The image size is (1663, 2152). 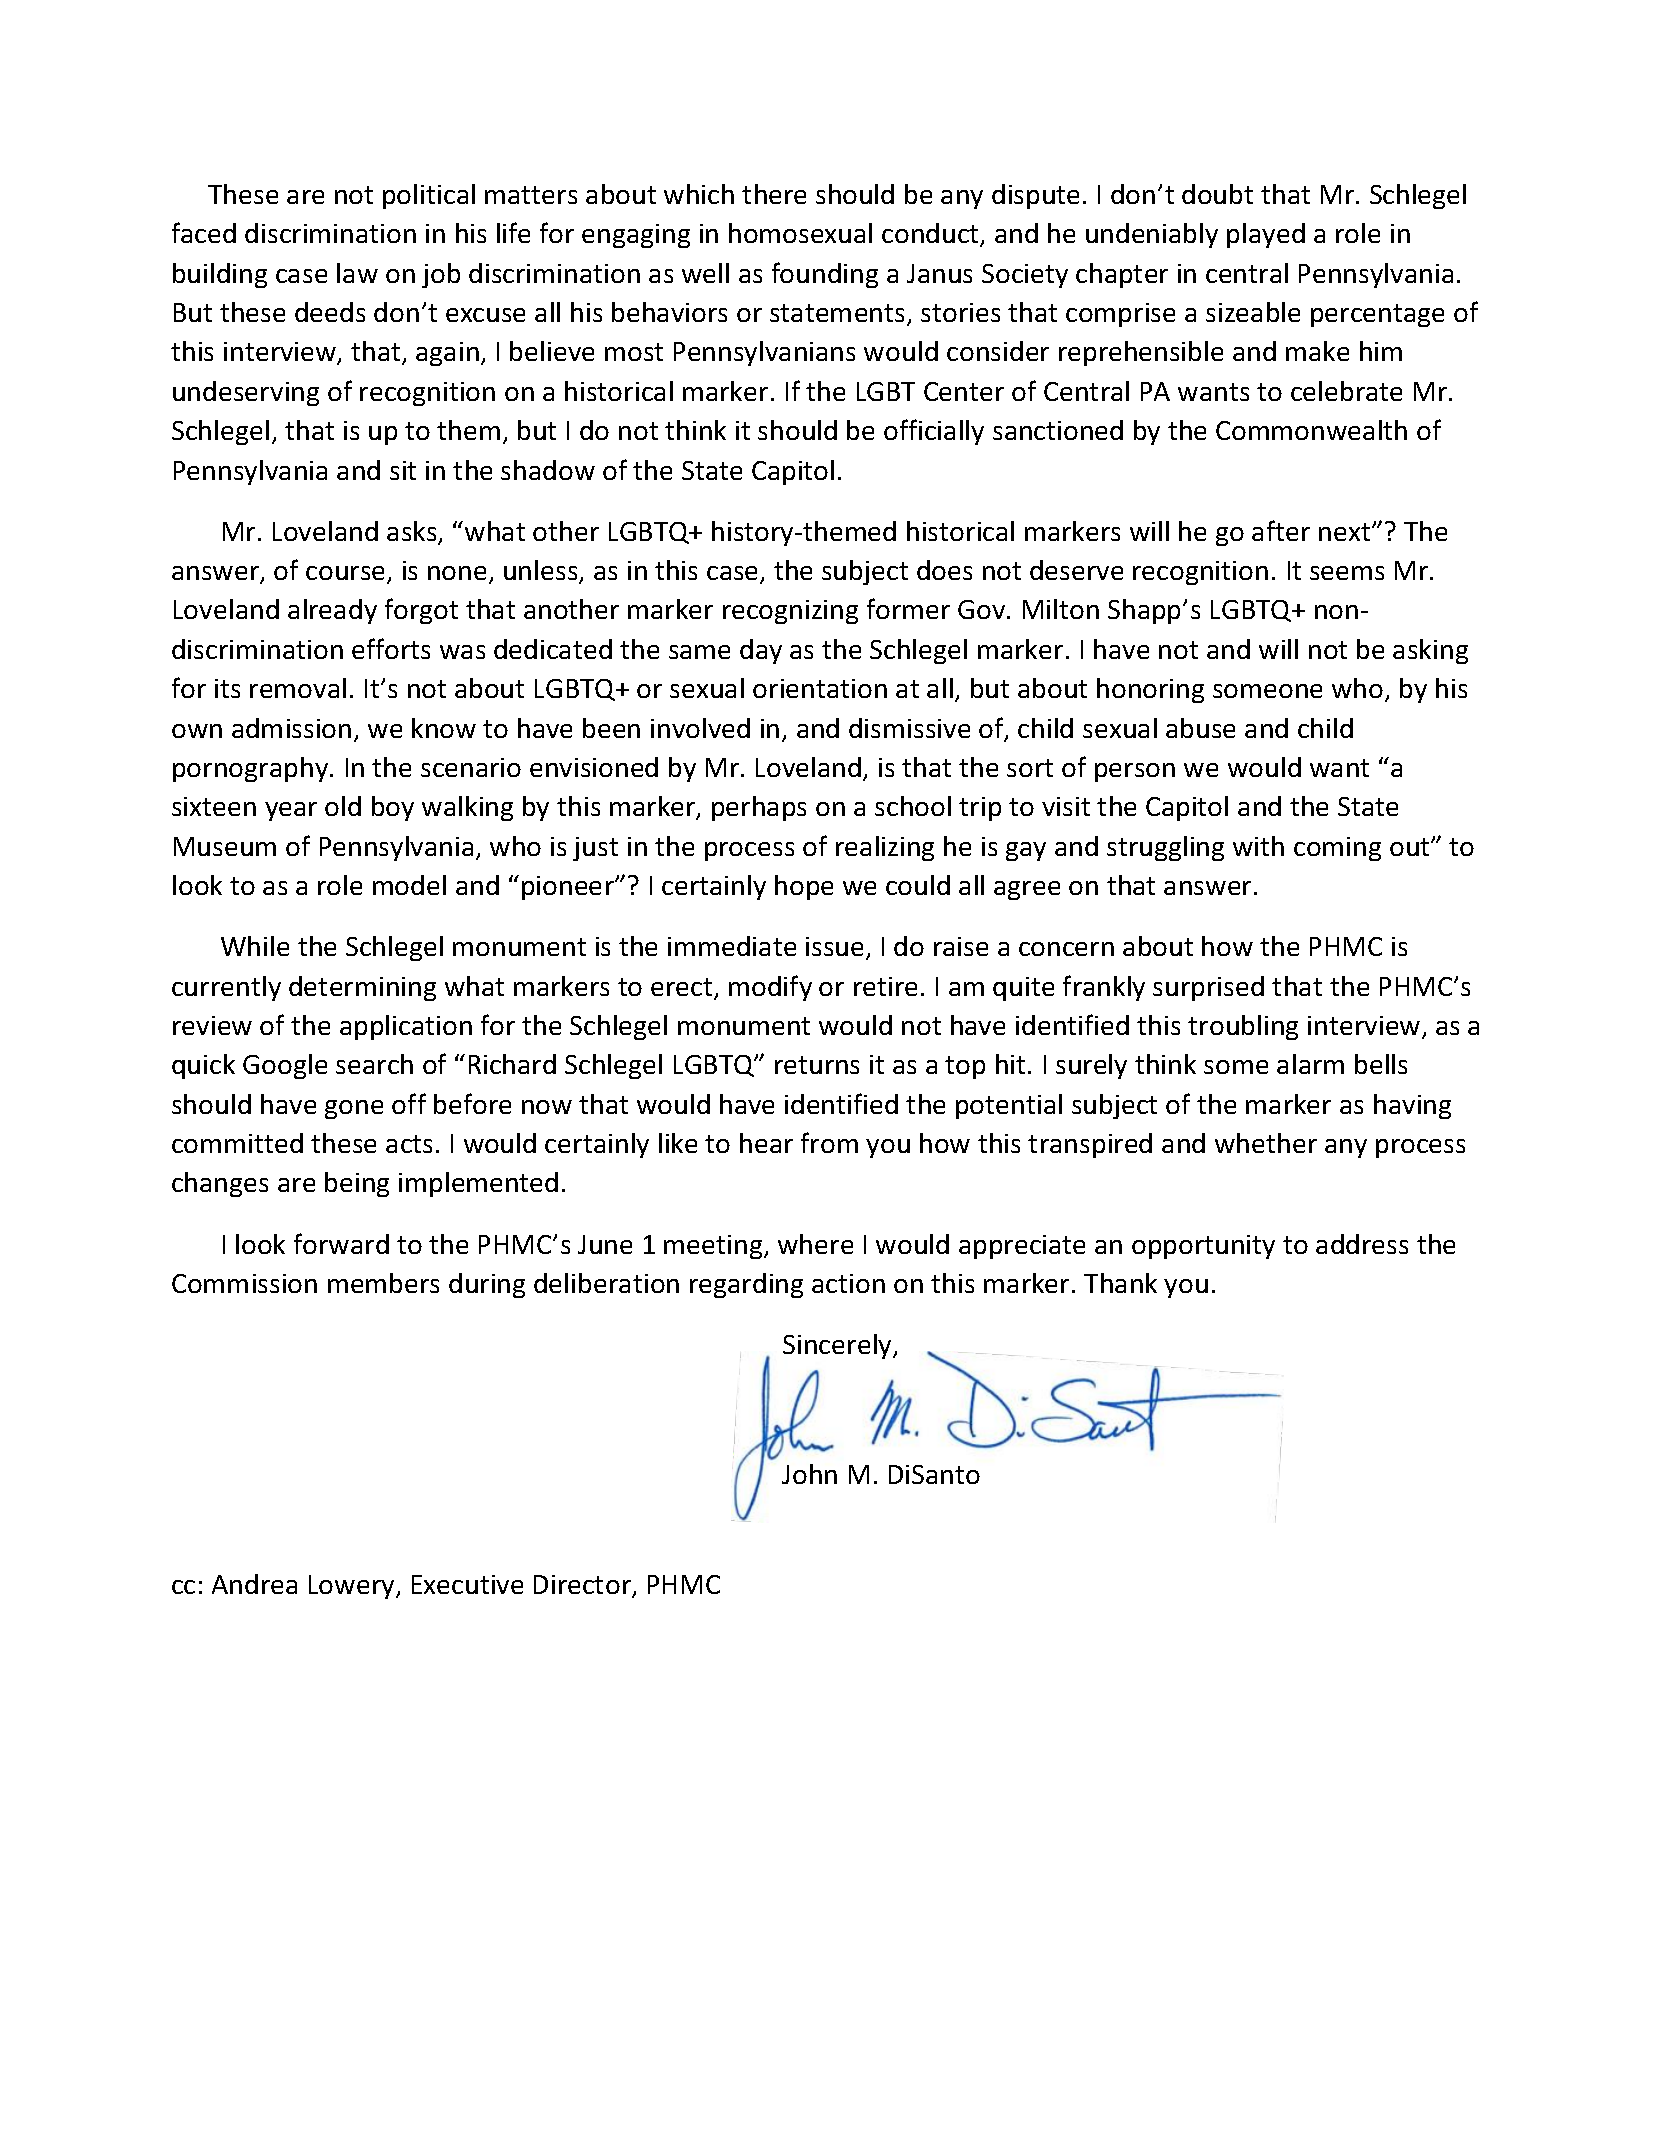 I want to click on where, so click(x=815, y=1244).
